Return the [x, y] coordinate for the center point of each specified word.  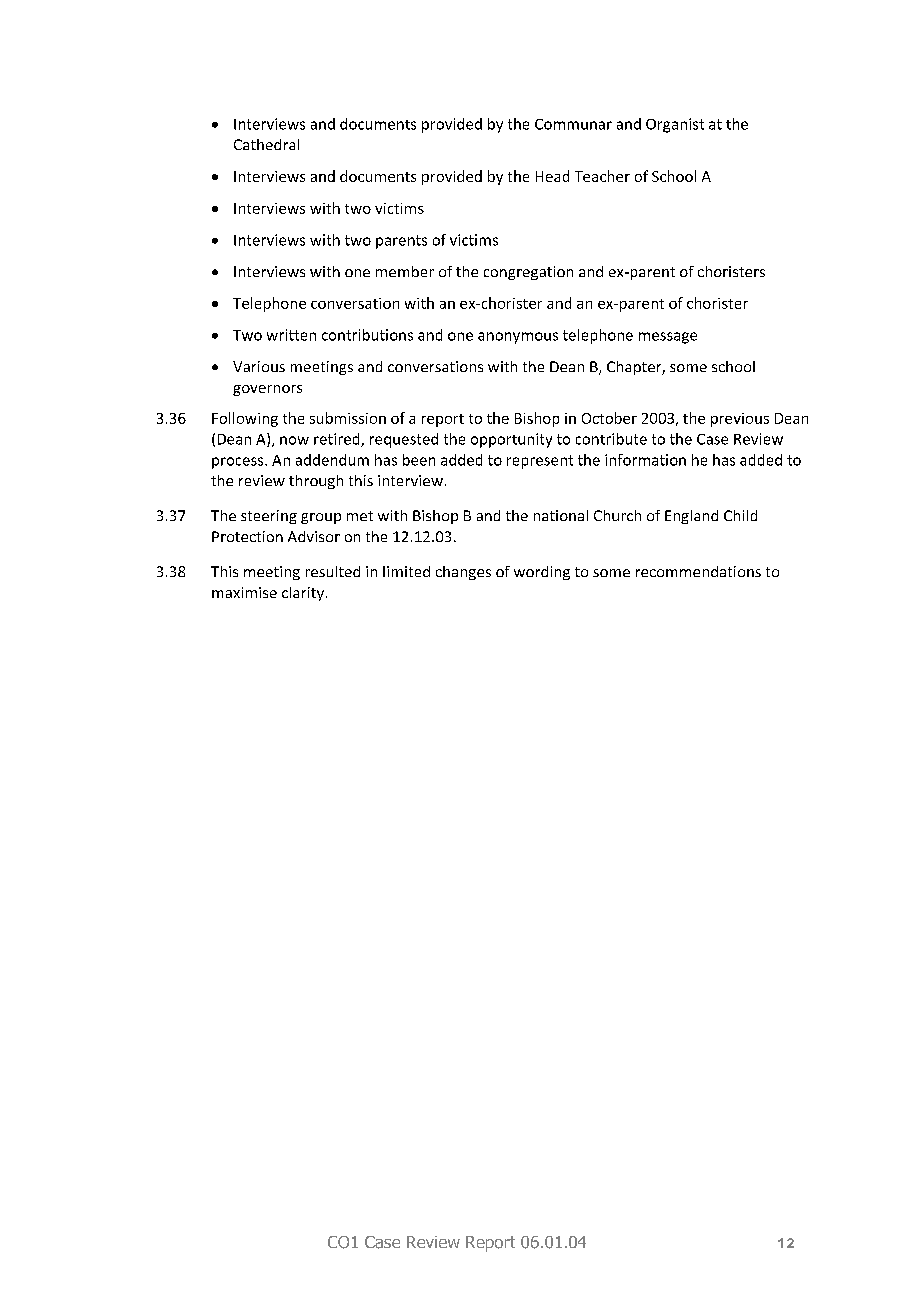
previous [740, 420]
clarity [303, 594]
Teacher [602, 176]
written [291, 335]
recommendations [698, 571]
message [668, 338]
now [294, 440]
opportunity [511, 440]
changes [463, 573]
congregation [528, 273]
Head [552, 176]
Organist [675, 125]
